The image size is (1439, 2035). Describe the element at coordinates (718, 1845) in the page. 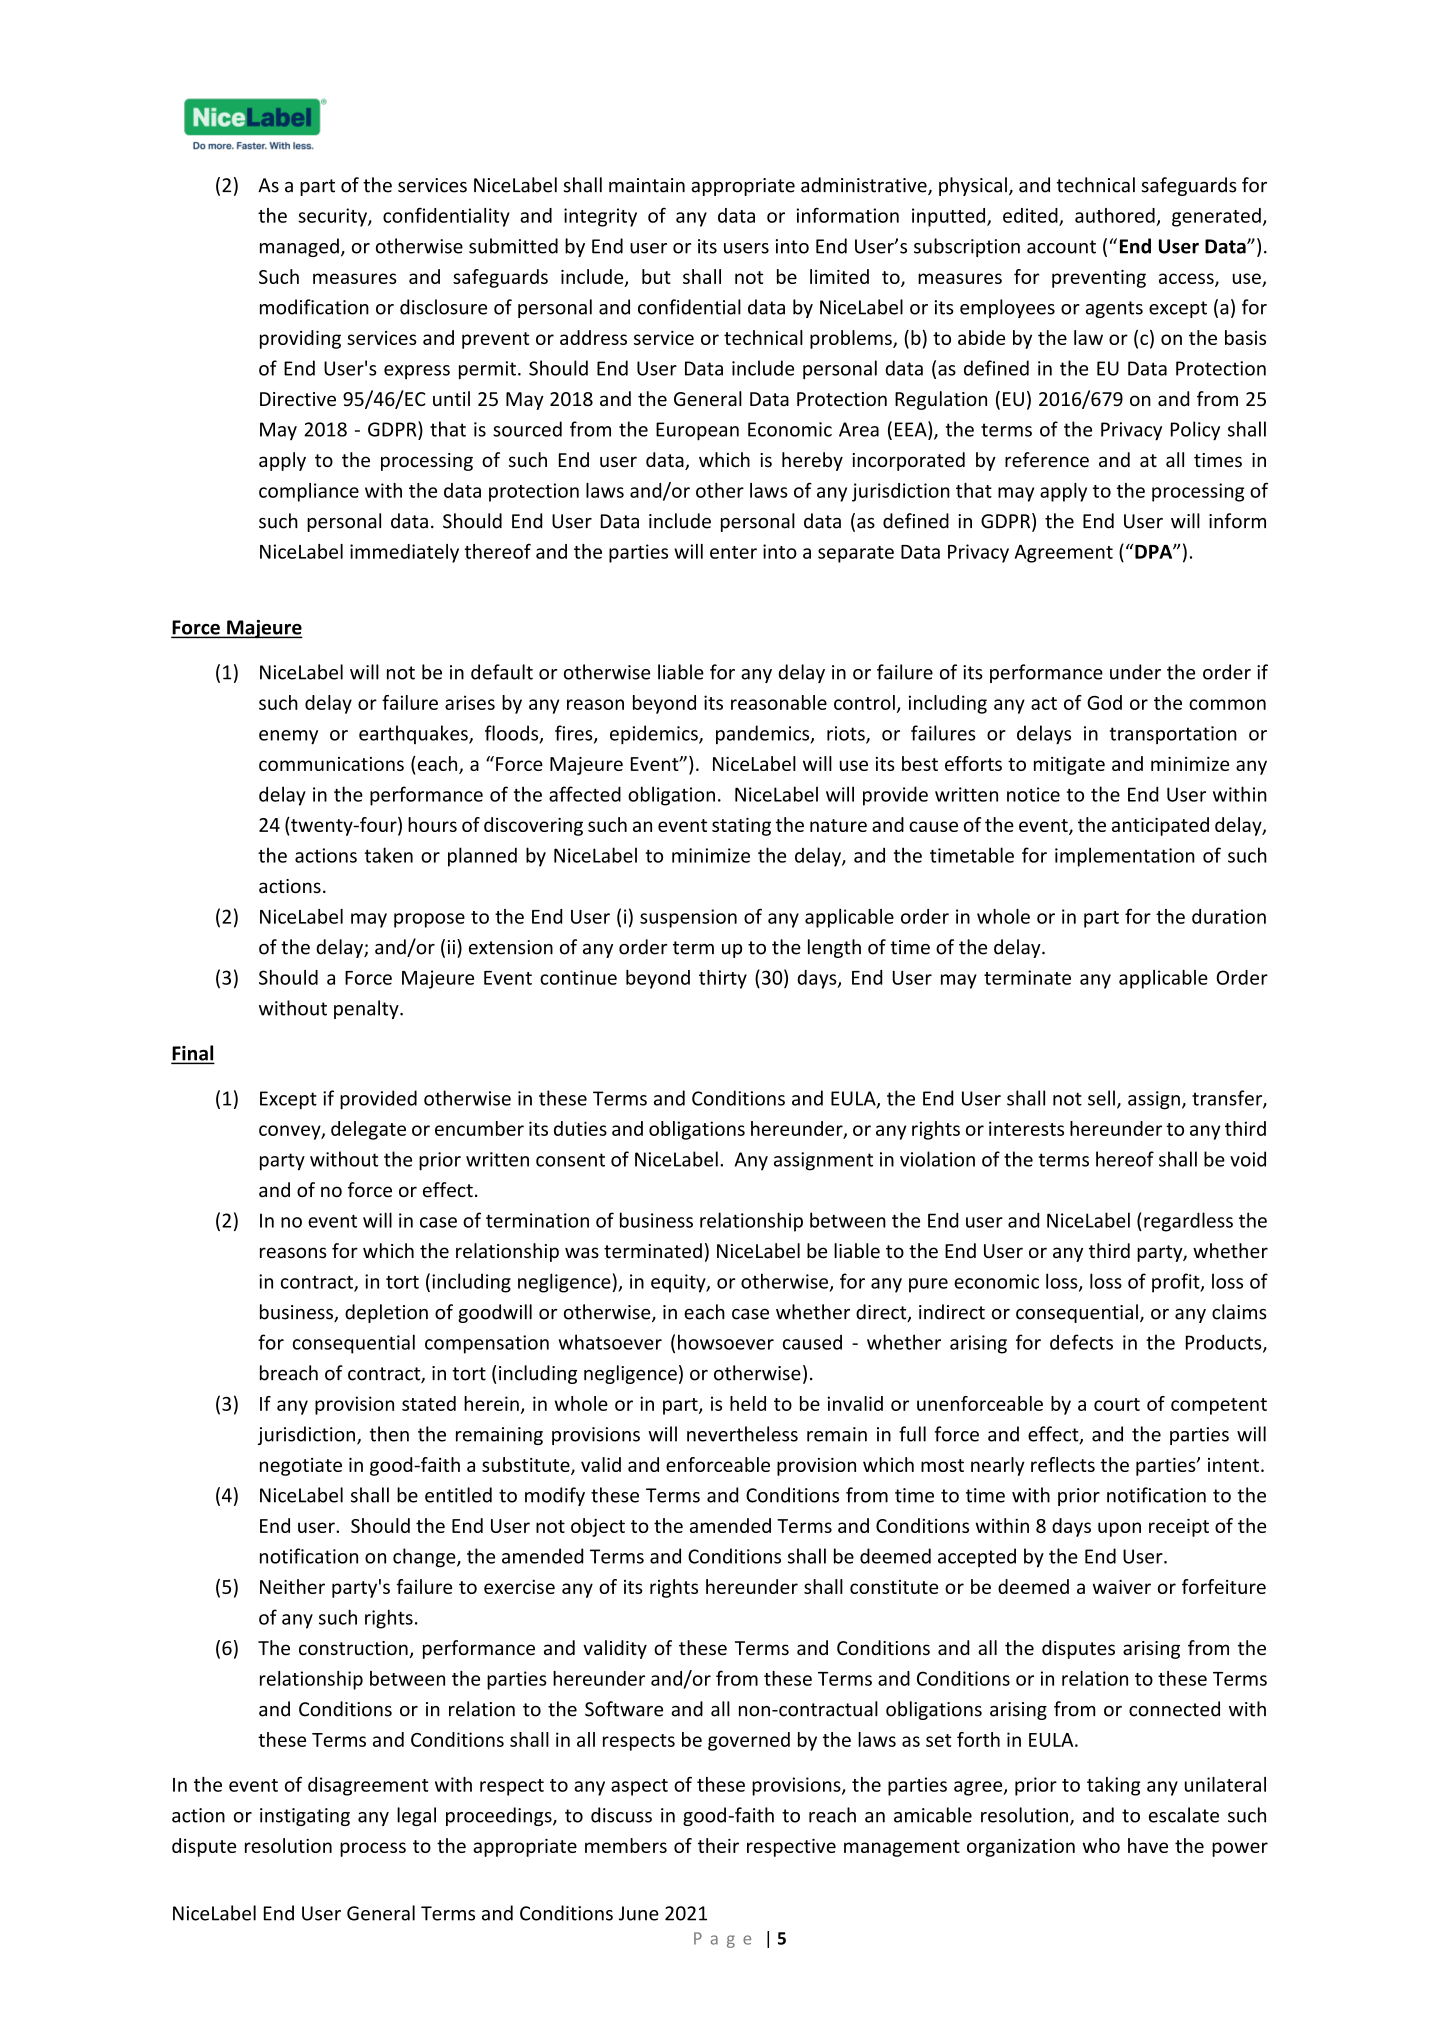

I see `their` at that location.
